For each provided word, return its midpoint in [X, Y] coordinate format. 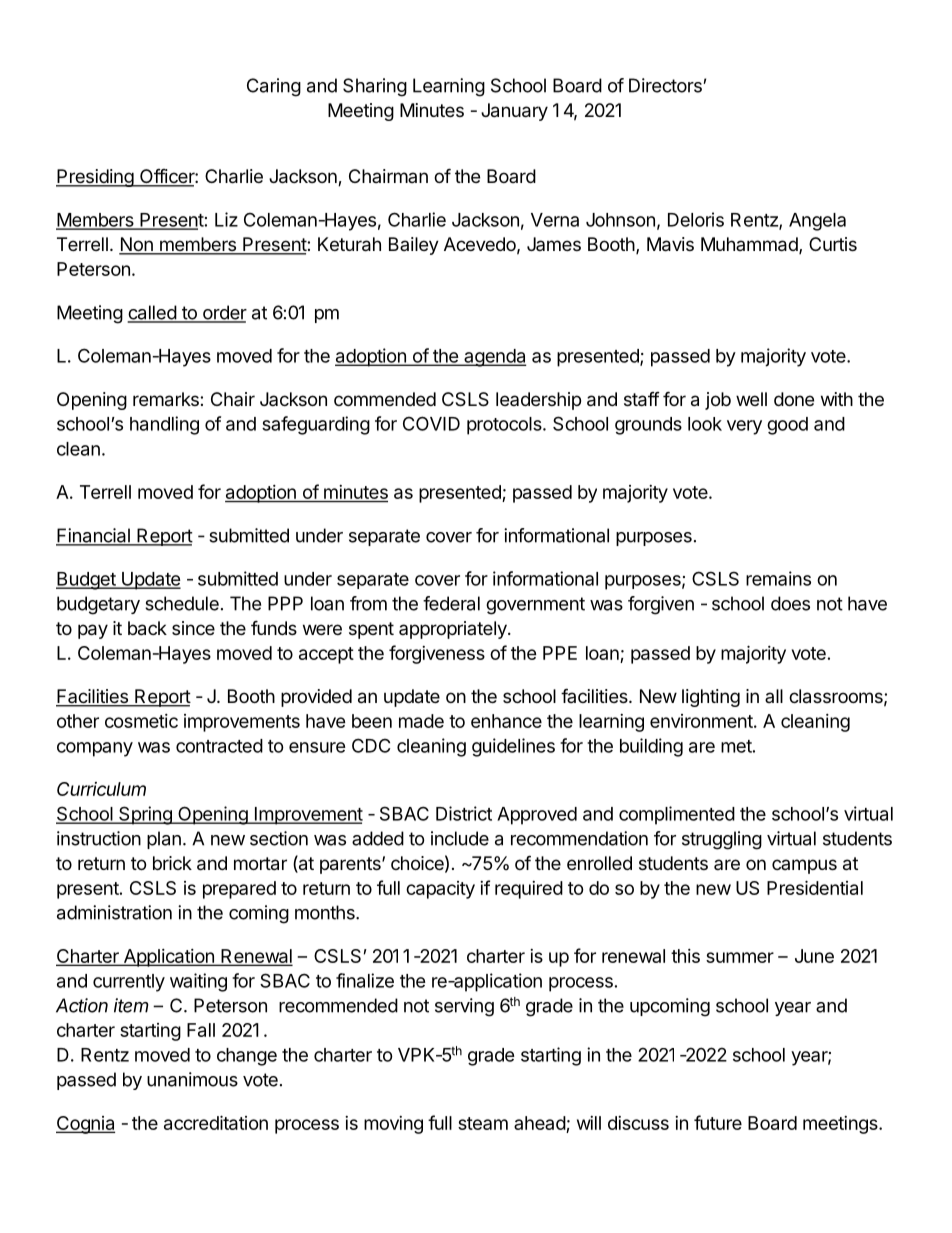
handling [164, 425]
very [744, 427]
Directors [666, 85]
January [514, 112]
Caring [274, 87]
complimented [677, 815]
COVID [431, 423]
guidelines [513, 747]
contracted [219, 746]
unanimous [192, 1079]
